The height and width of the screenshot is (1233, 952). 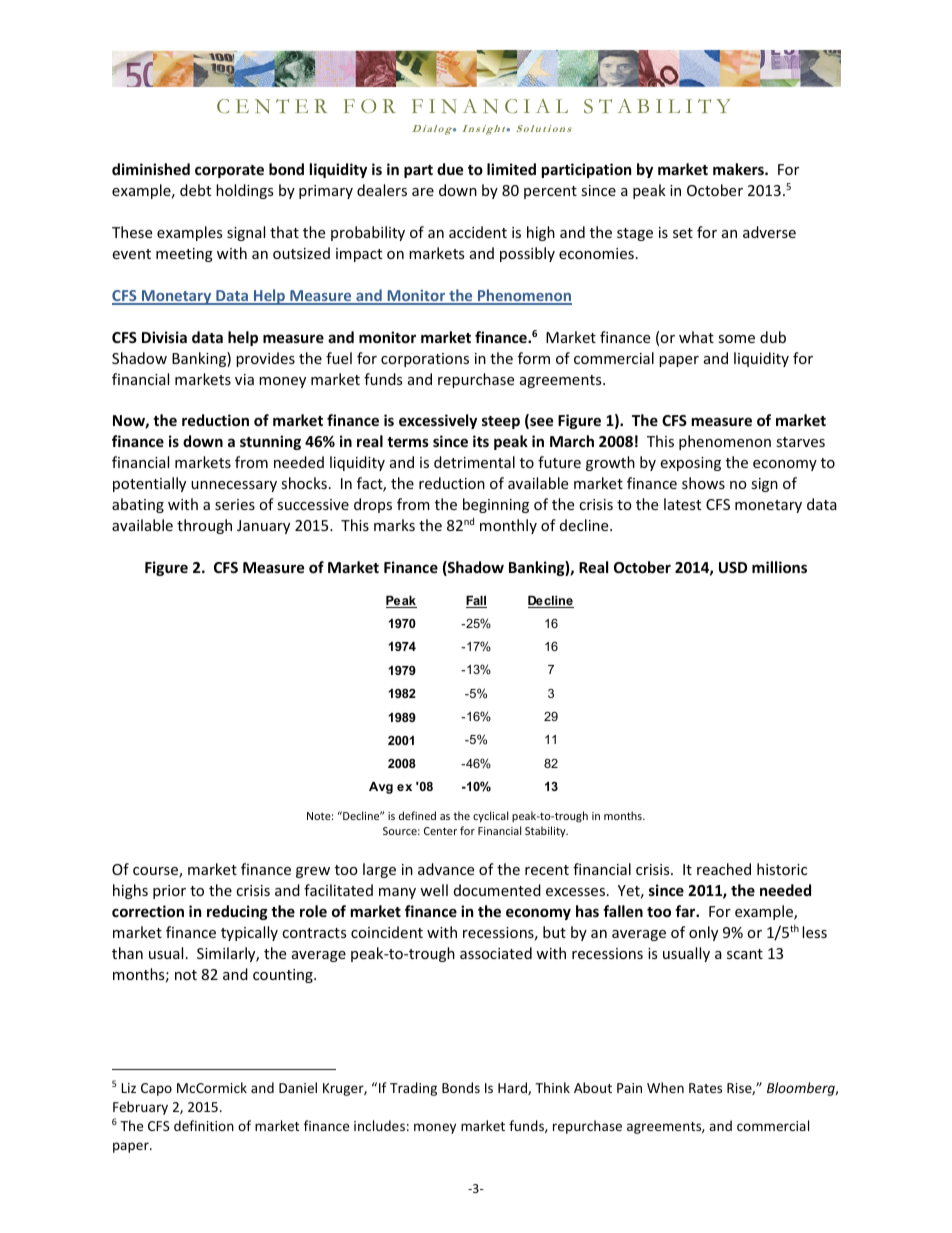 What do you see at coordinates (169, 892) in the screenshot?
I see `prior` at bounding box center [169, 892].
